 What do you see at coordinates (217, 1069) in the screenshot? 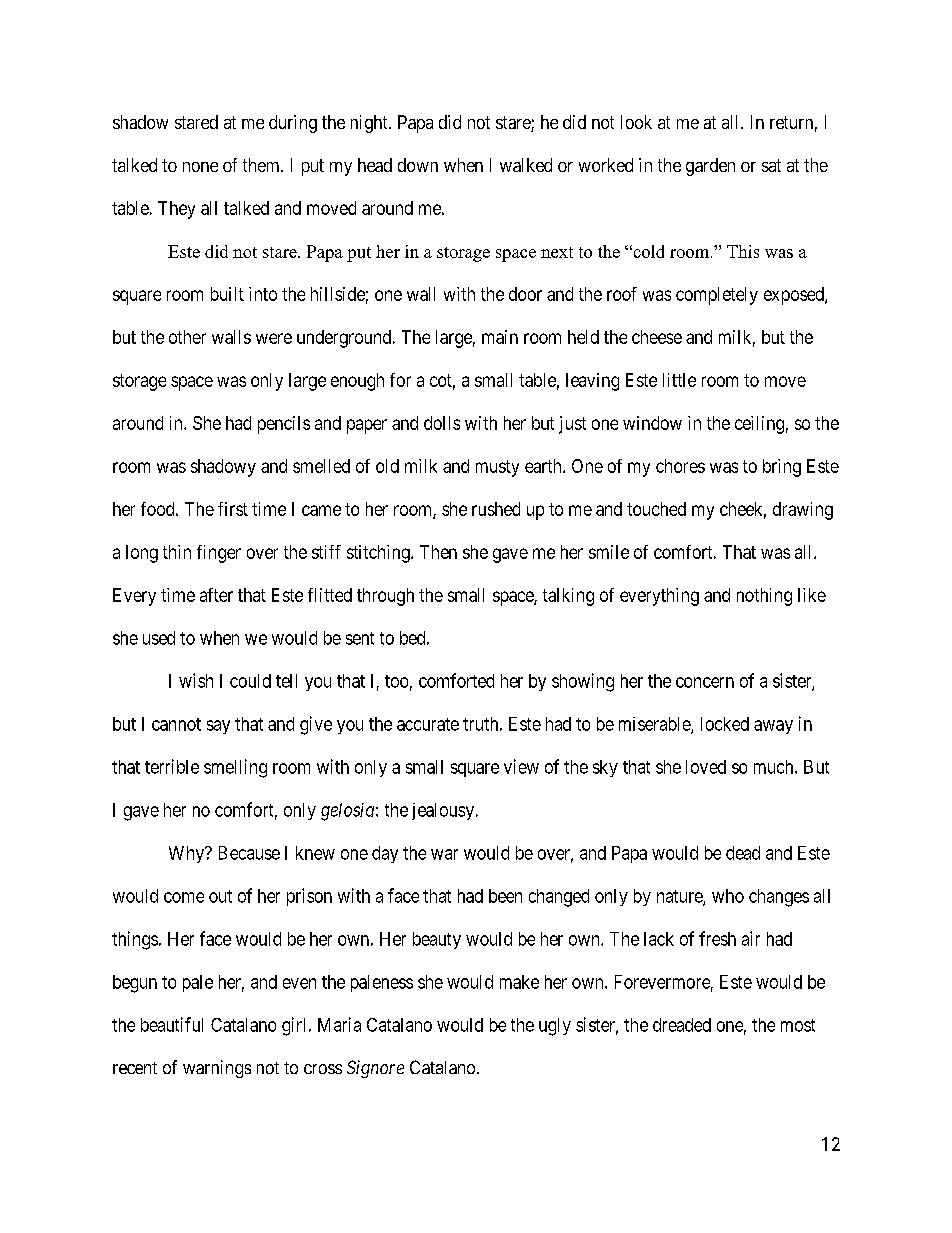
I see `warnings` at bounding box center [217, 1069].
